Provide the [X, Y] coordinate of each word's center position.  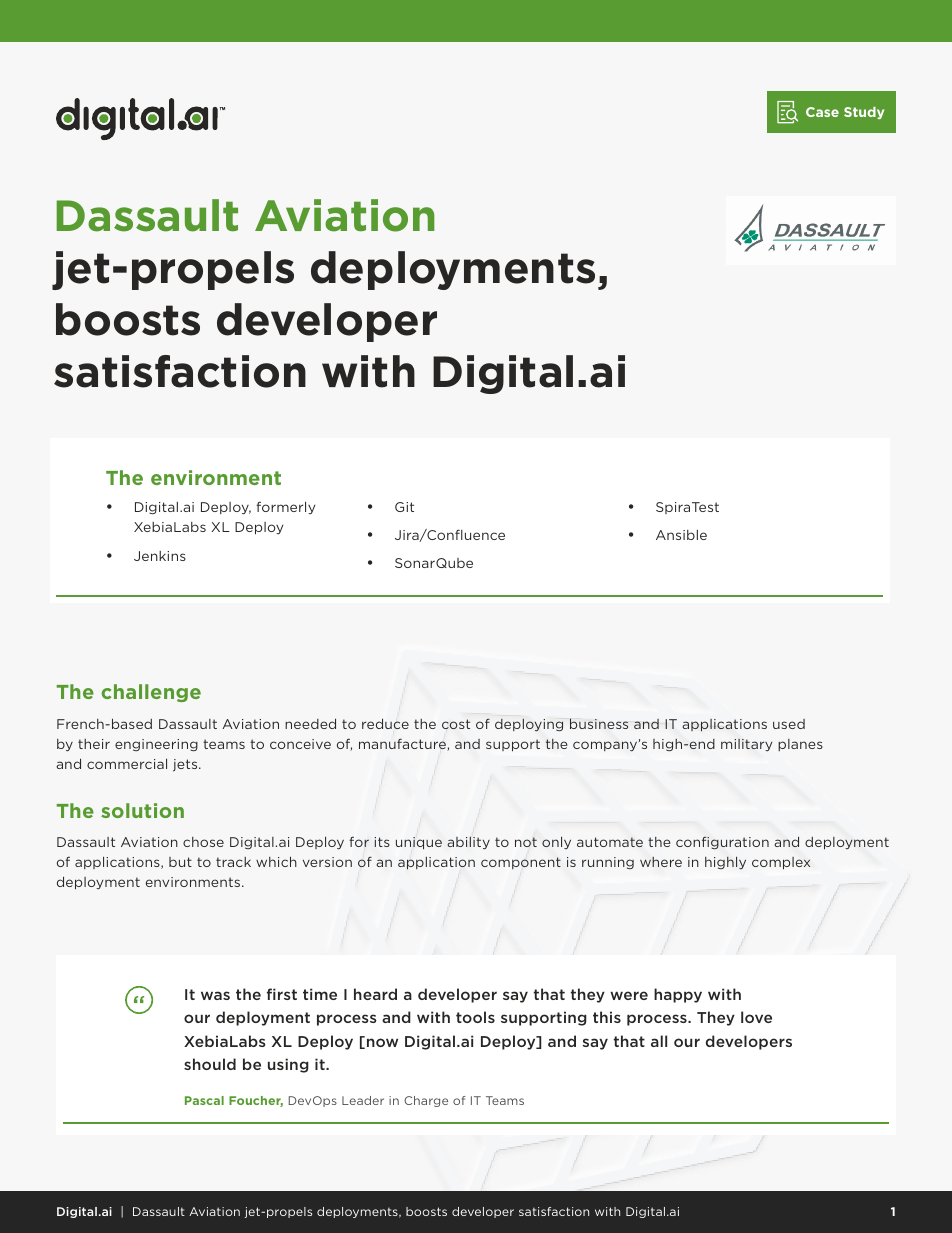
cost [456, 724]
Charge [426, 1101]
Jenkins [160, 556]
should [210, 1064]
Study [864, 113]
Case [822, 112]
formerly [285, 507]
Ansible [681, 535]
